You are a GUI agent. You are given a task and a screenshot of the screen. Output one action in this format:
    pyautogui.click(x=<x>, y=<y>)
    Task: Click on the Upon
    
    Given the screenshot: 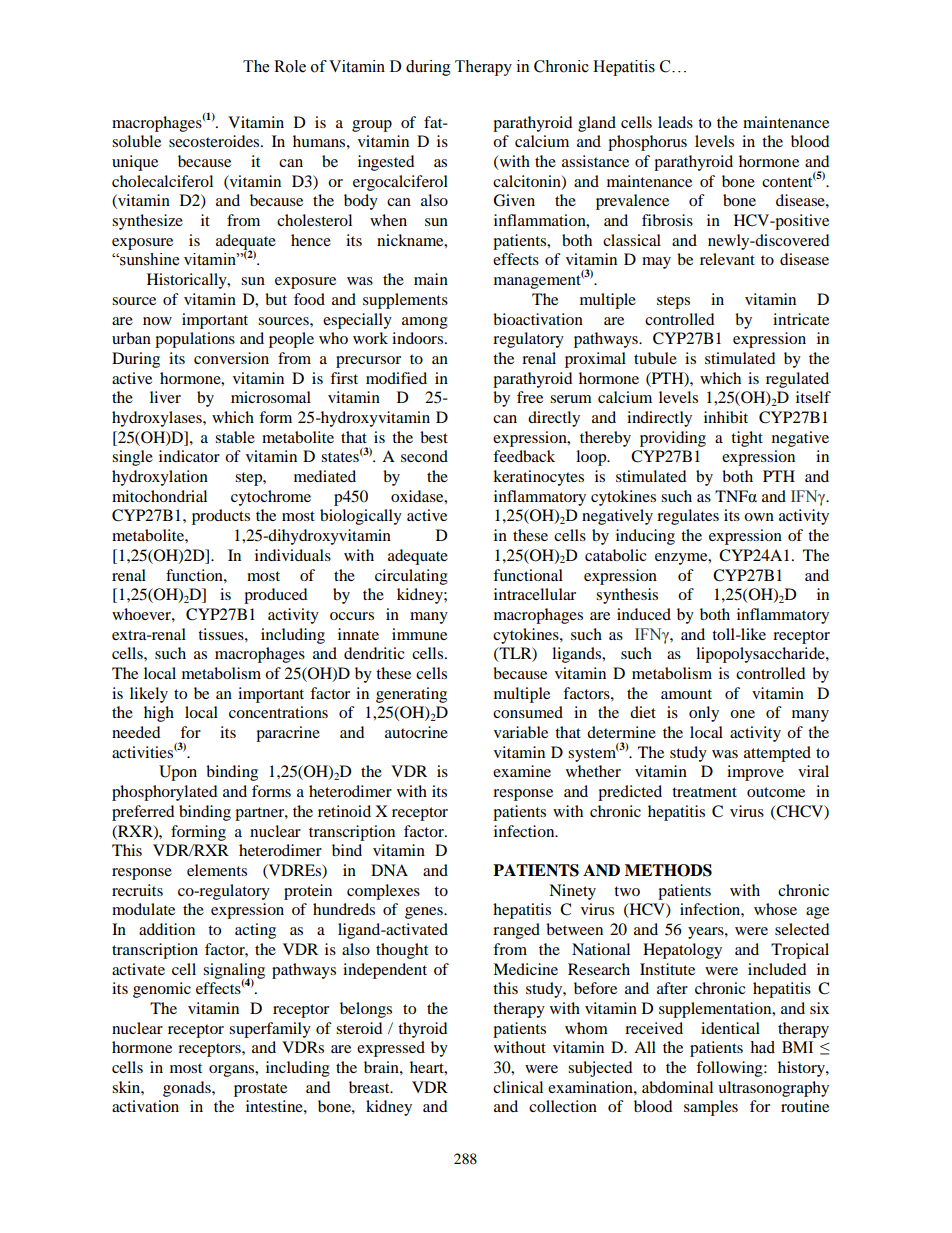 What is the action you would take?
    pyautogui.click(x=178, y=773)
